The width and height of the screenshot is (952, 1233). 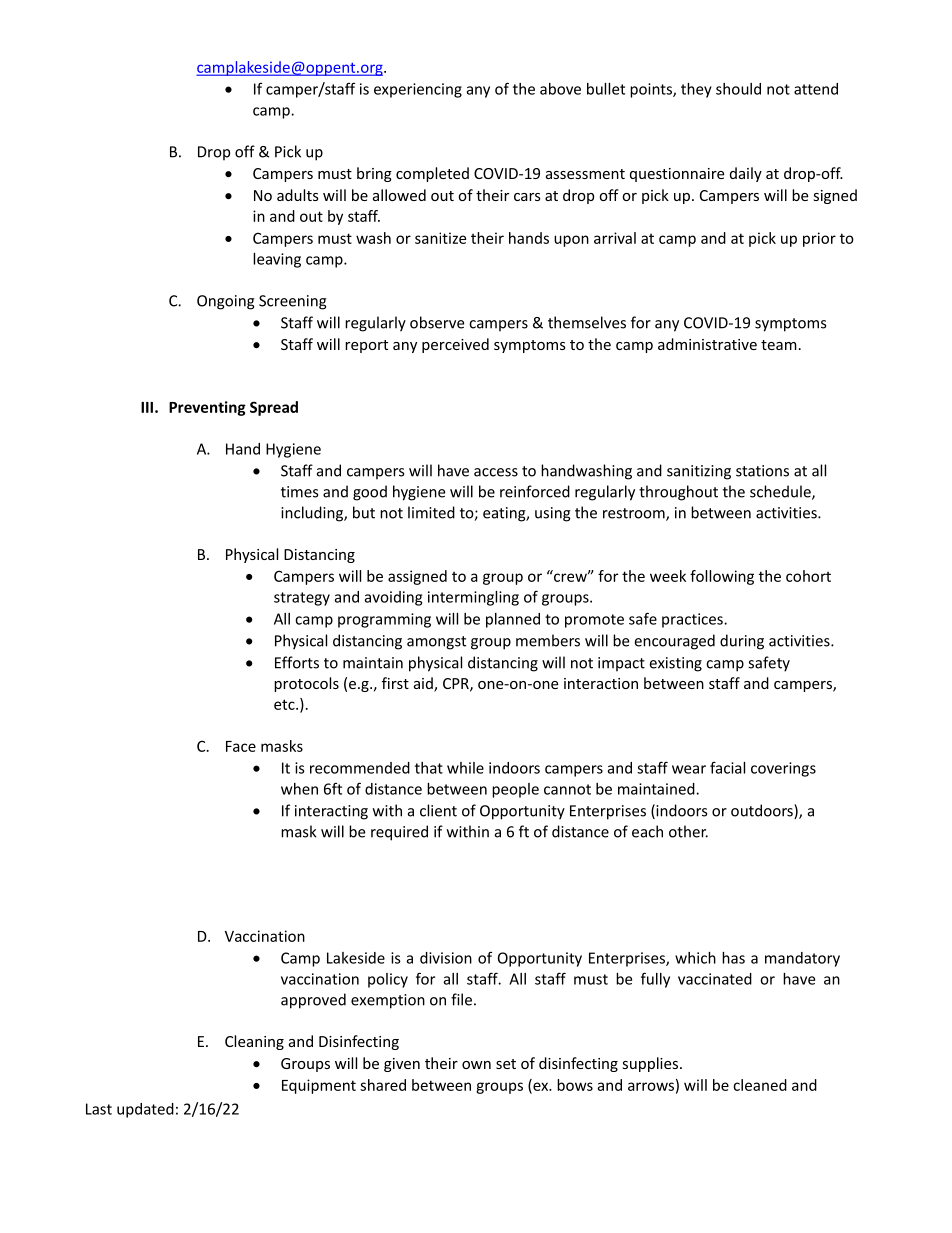 What do you see at coordinates (465, 768) in the screenshot?
I see `while` at bounding box center [465, 768].
